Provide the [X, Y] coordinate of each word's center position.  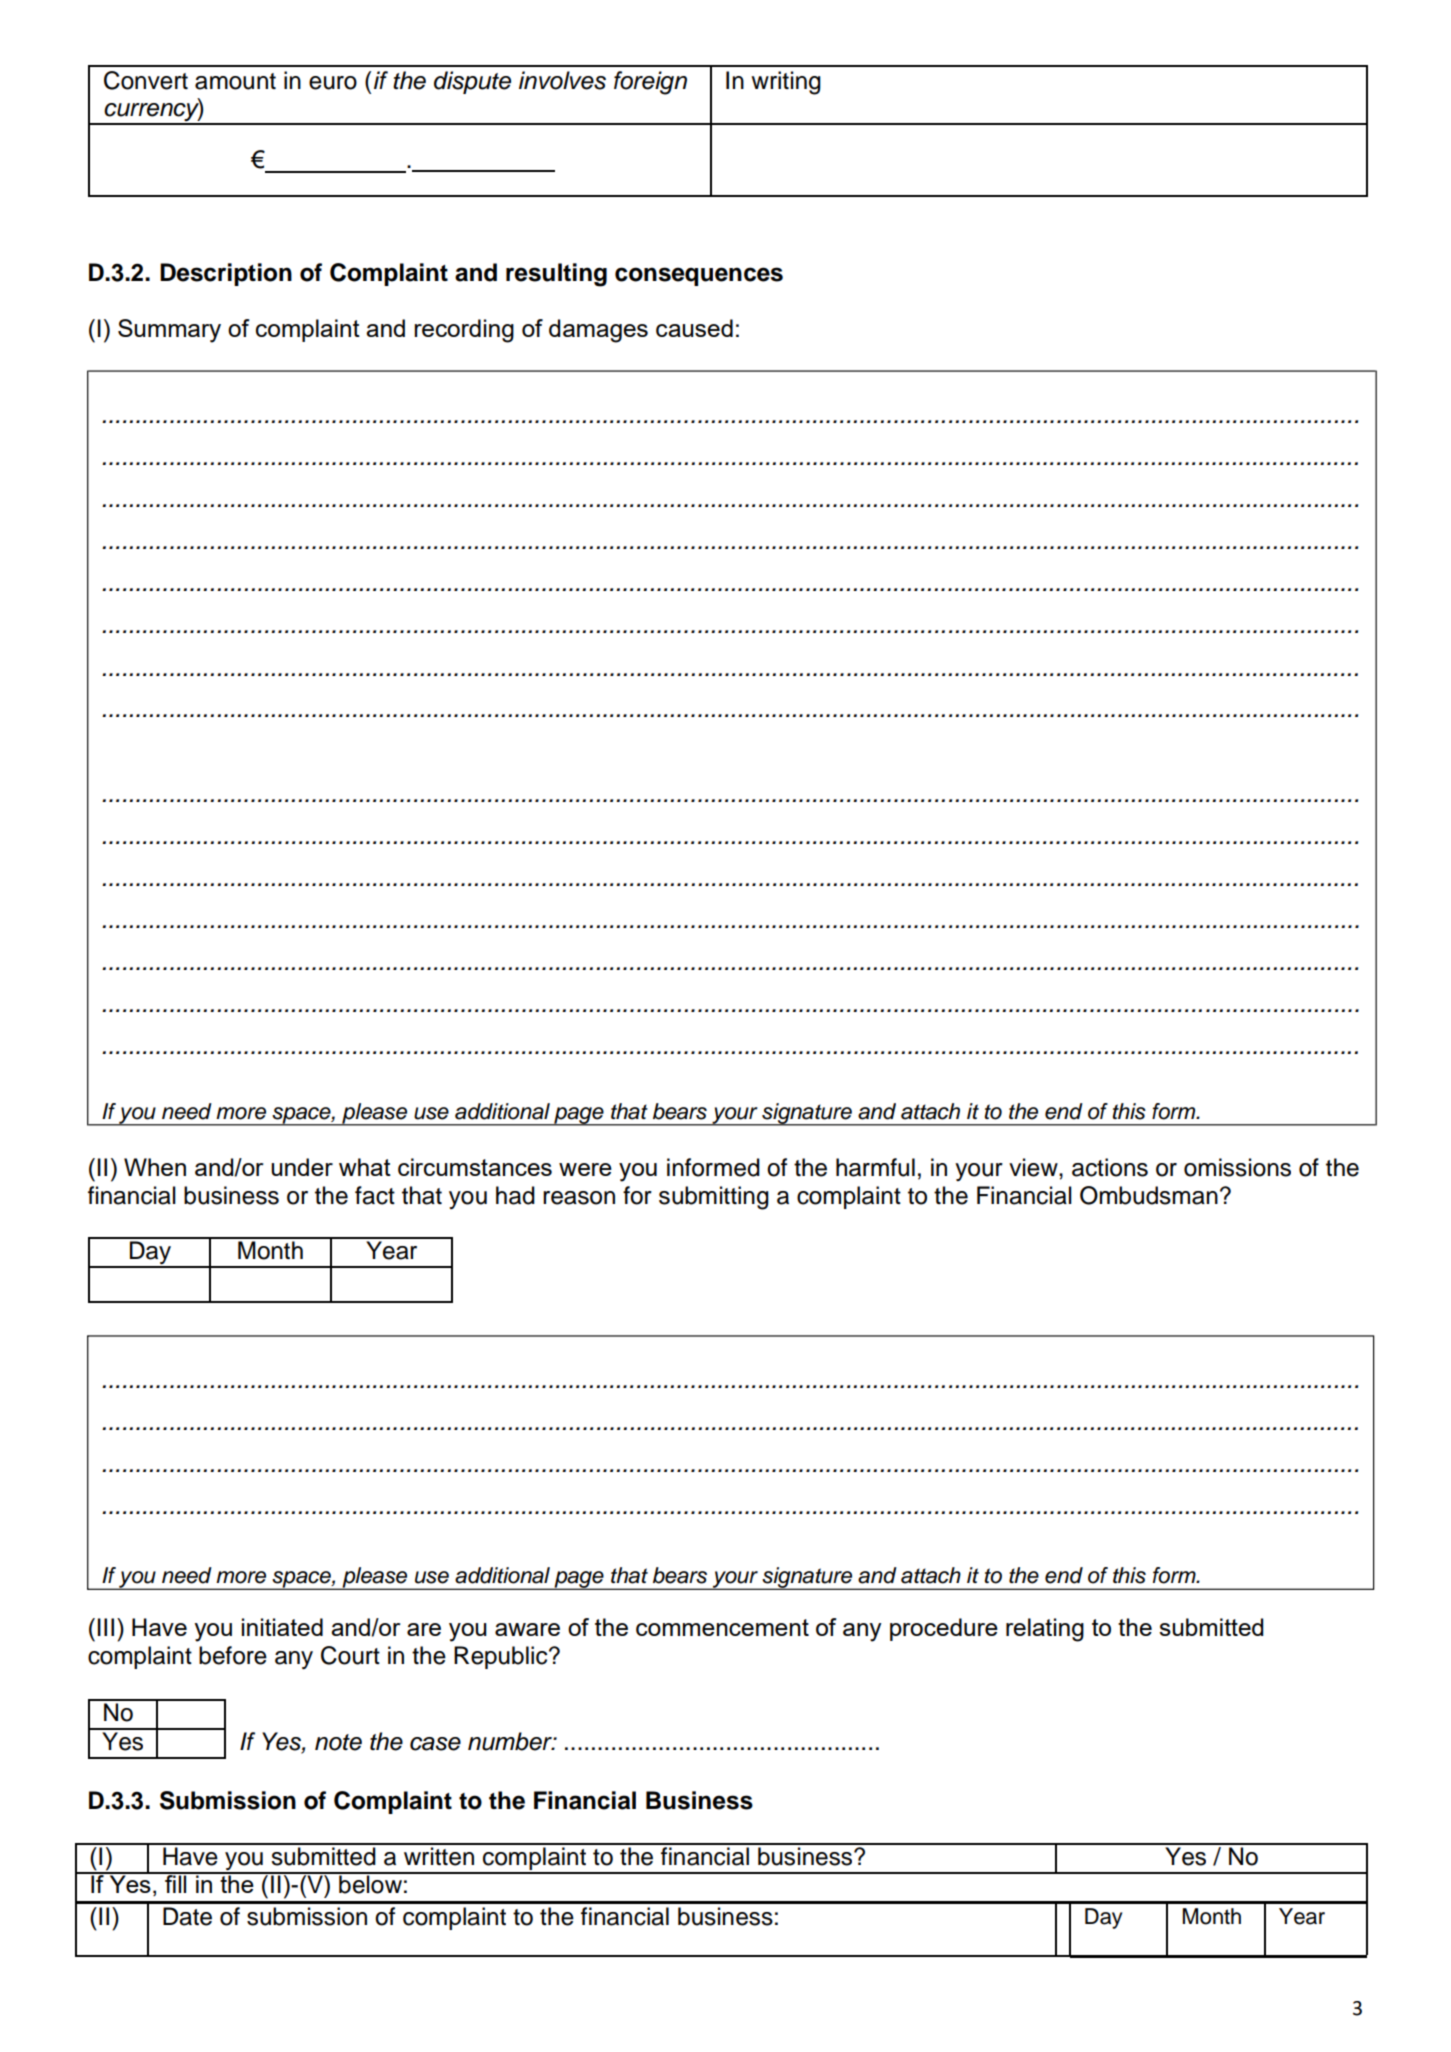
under [302, 1167]
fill [176, 1883]
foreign [650, 83]
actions [1110, 1167]
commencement [722, 1627]
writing [786, 83]
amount [235, 81]
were [585, 1169]
